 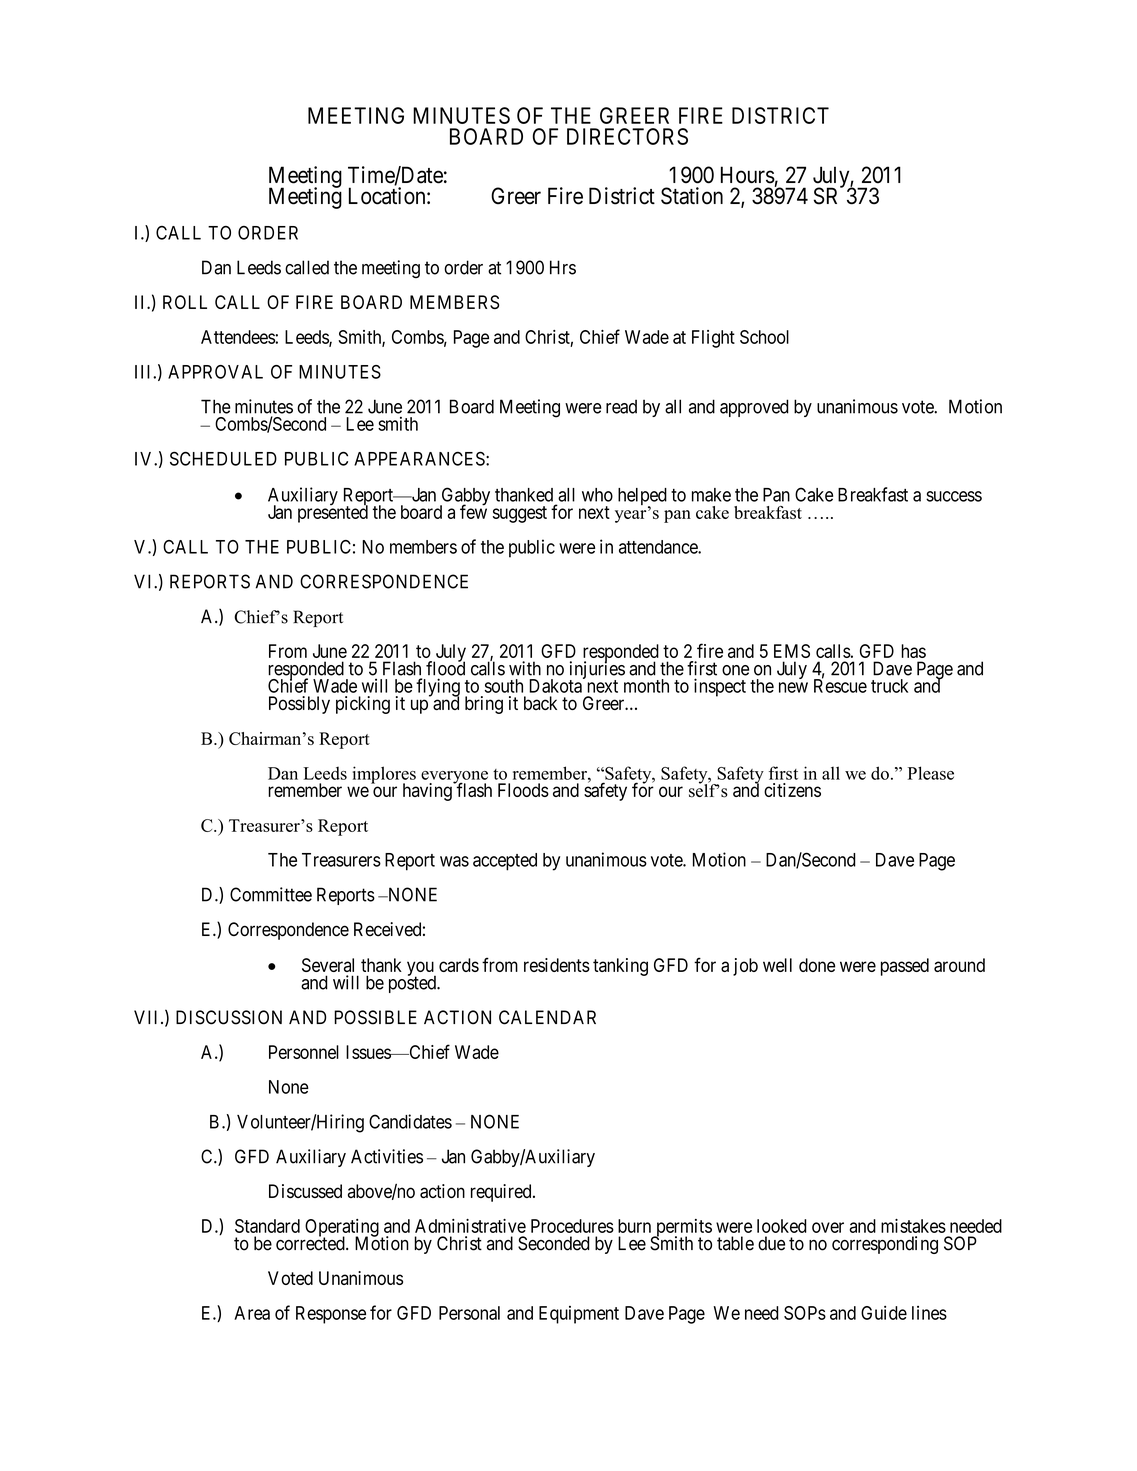 I want to click on residents, so click(x=557, y=965).
